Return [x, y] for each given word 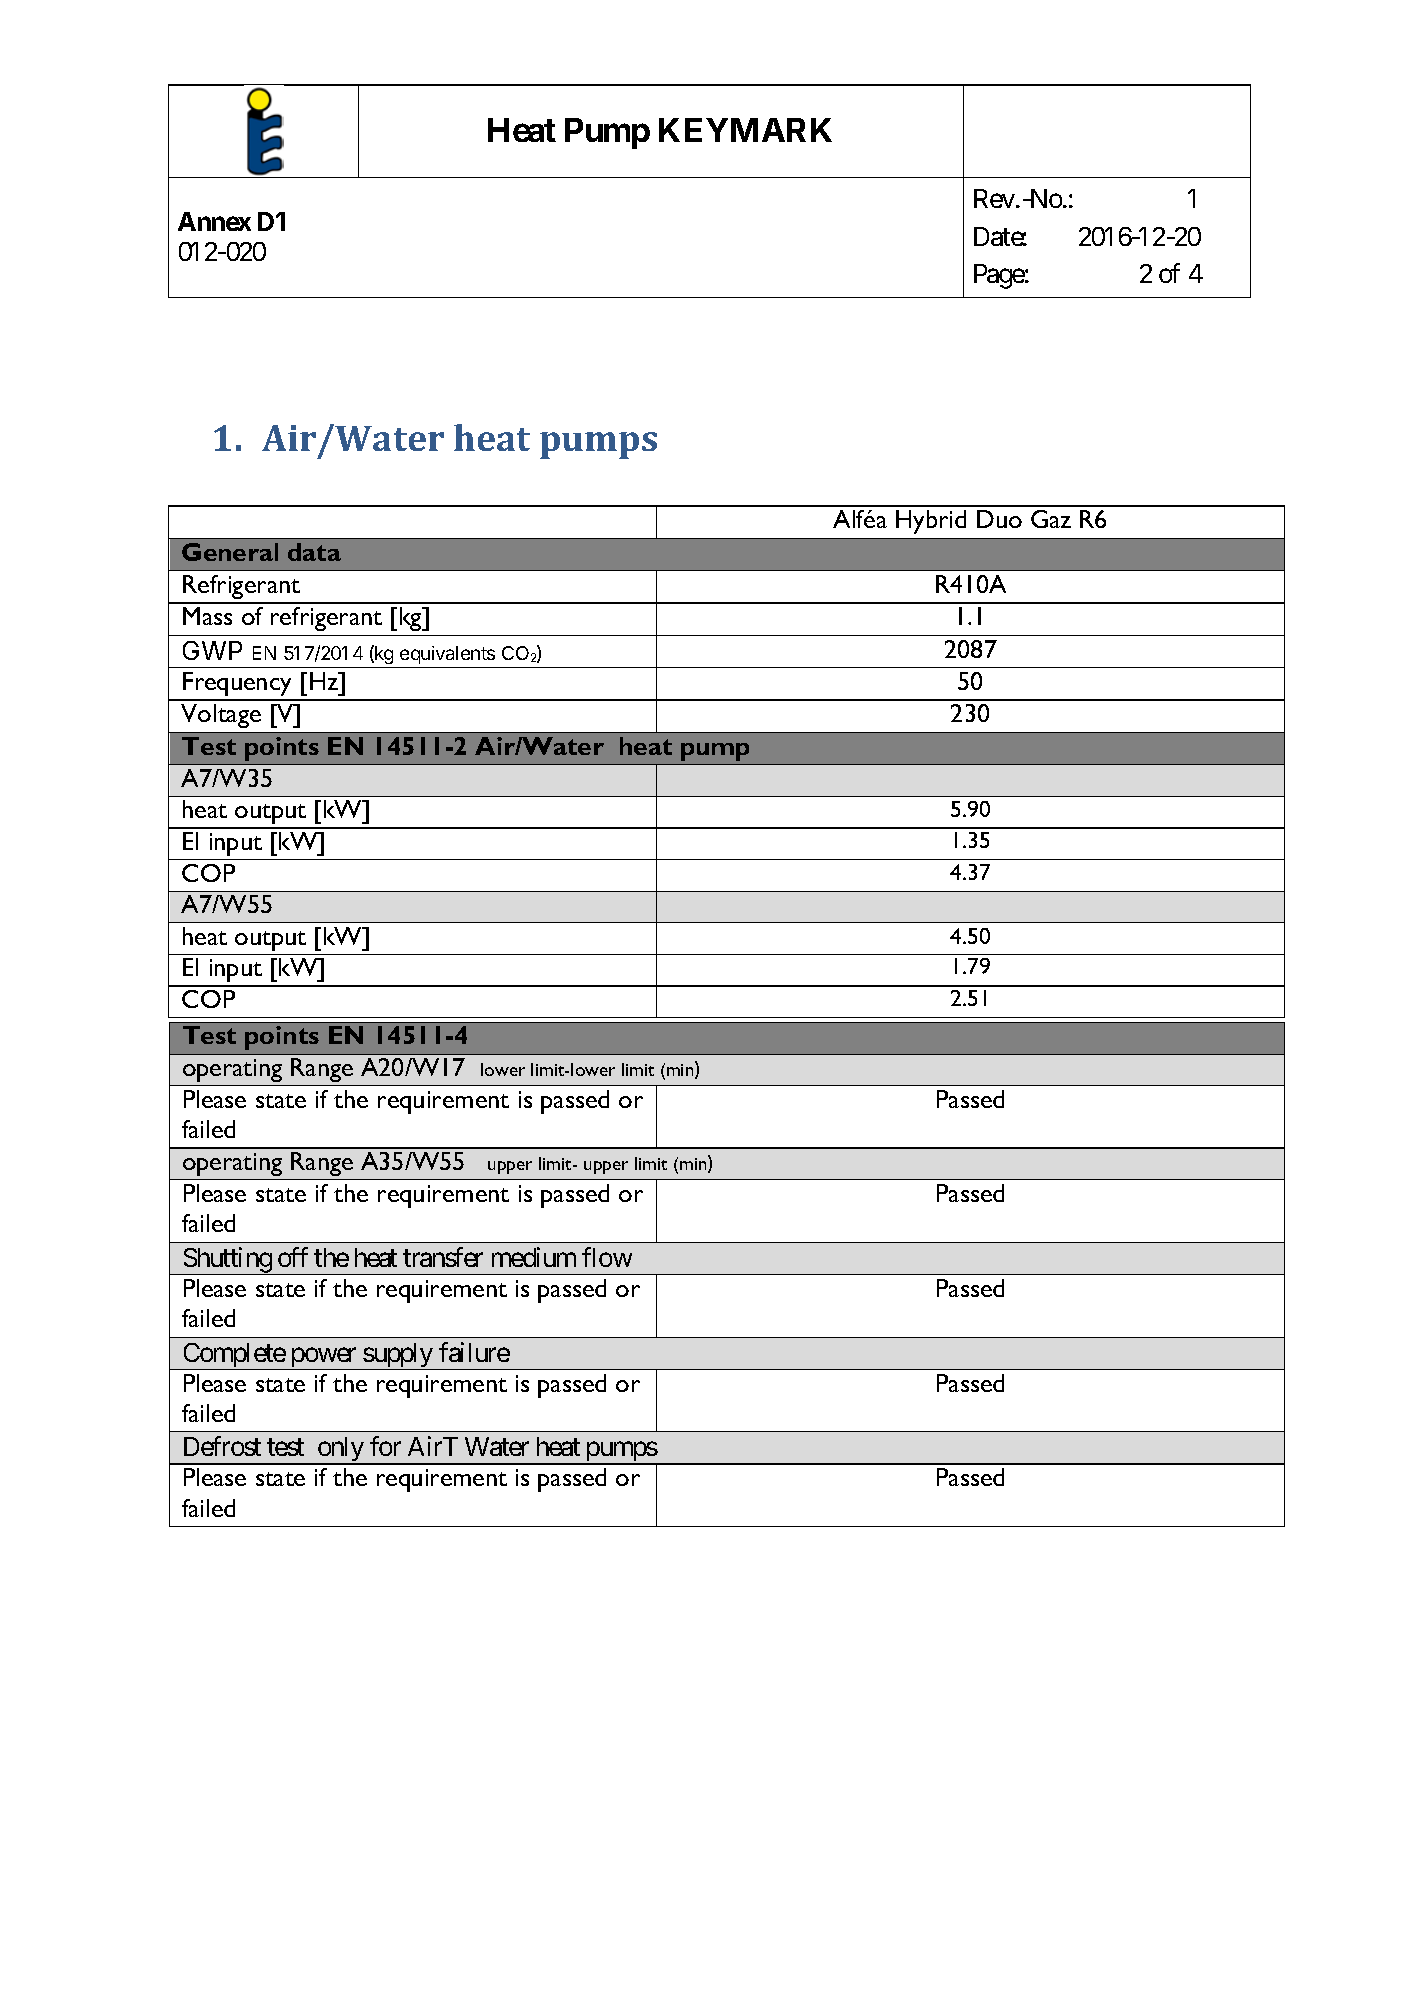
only [340, 1451]
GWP [212, 650]
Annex [214, 221]
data [314, 552]
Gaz [1051, 519]
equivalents [447, 655]
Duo [999, 519]
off [293, 1257]
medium [534, 1257]
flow [607, 1257]
